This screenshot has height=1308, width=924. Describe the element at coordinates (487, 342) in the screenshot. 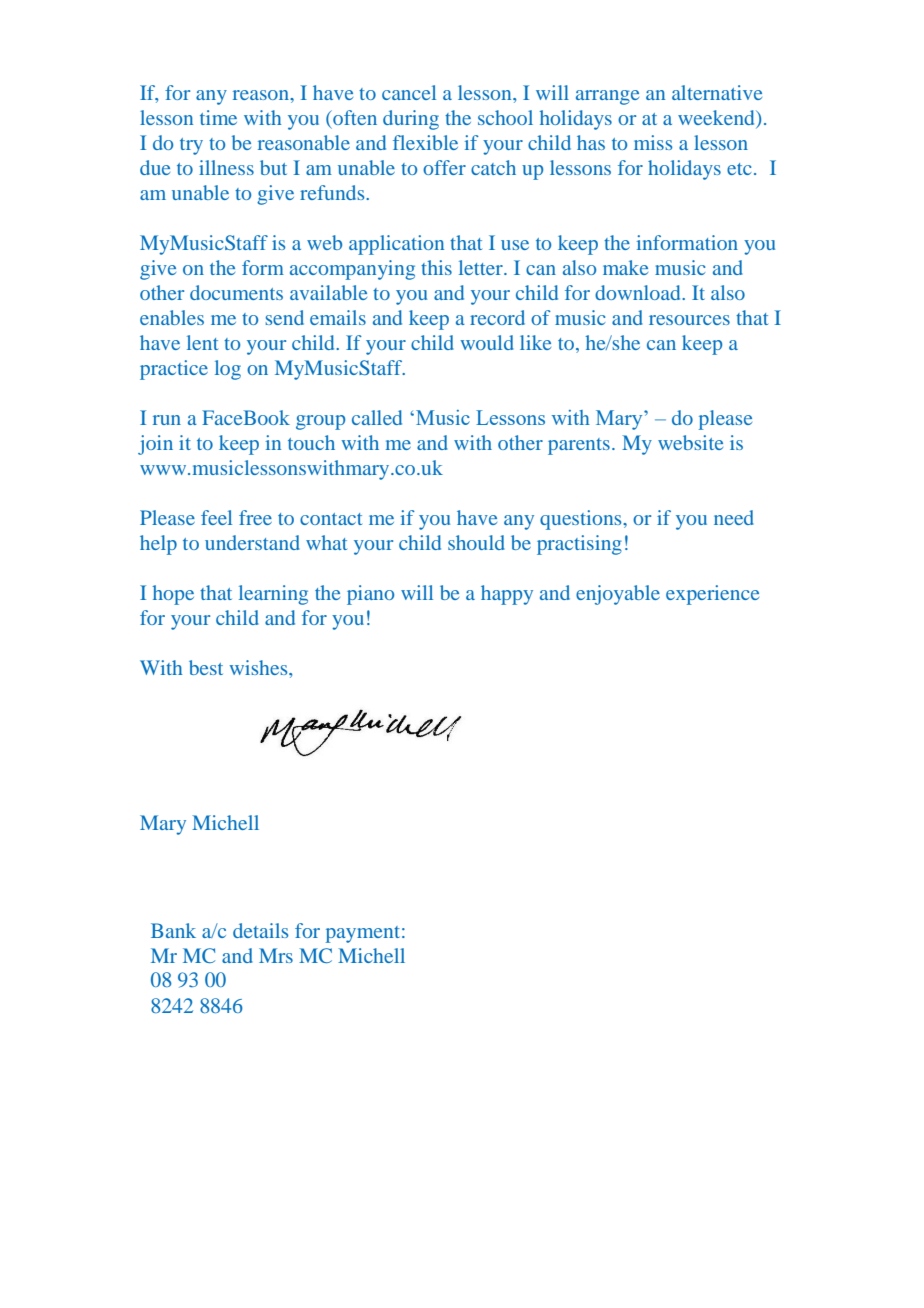

I see `would` at that location.
